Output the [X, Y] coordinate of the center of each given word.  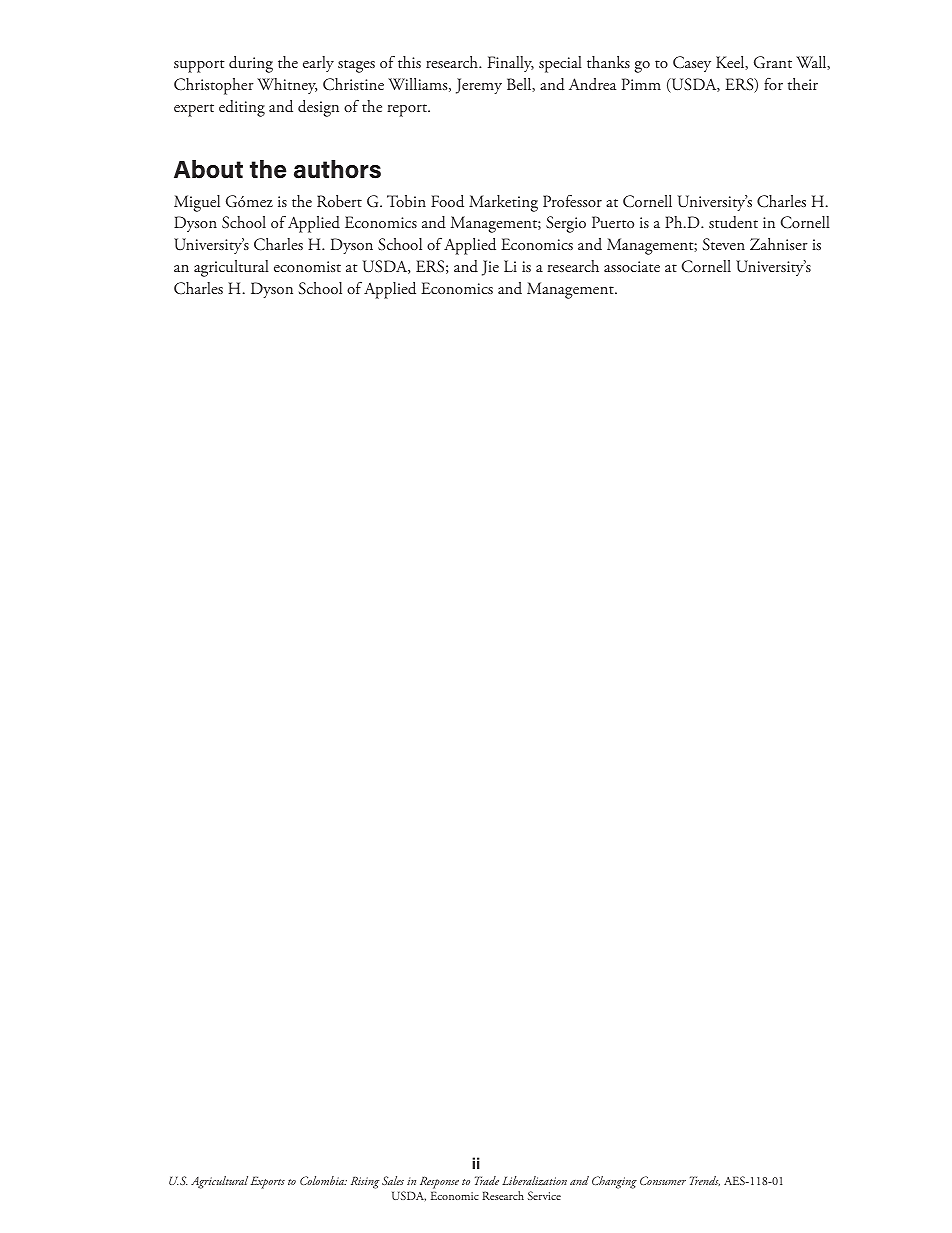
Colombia [323, 1180]
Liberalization [534, 1181]
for [773, 84]
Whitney [287, 86]
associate [632, 266]
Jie [490, 268]
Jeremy [479, 86]
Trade [487, 1180]
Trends [705, 1181]
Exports [268, 1182]
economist [307, 266]
